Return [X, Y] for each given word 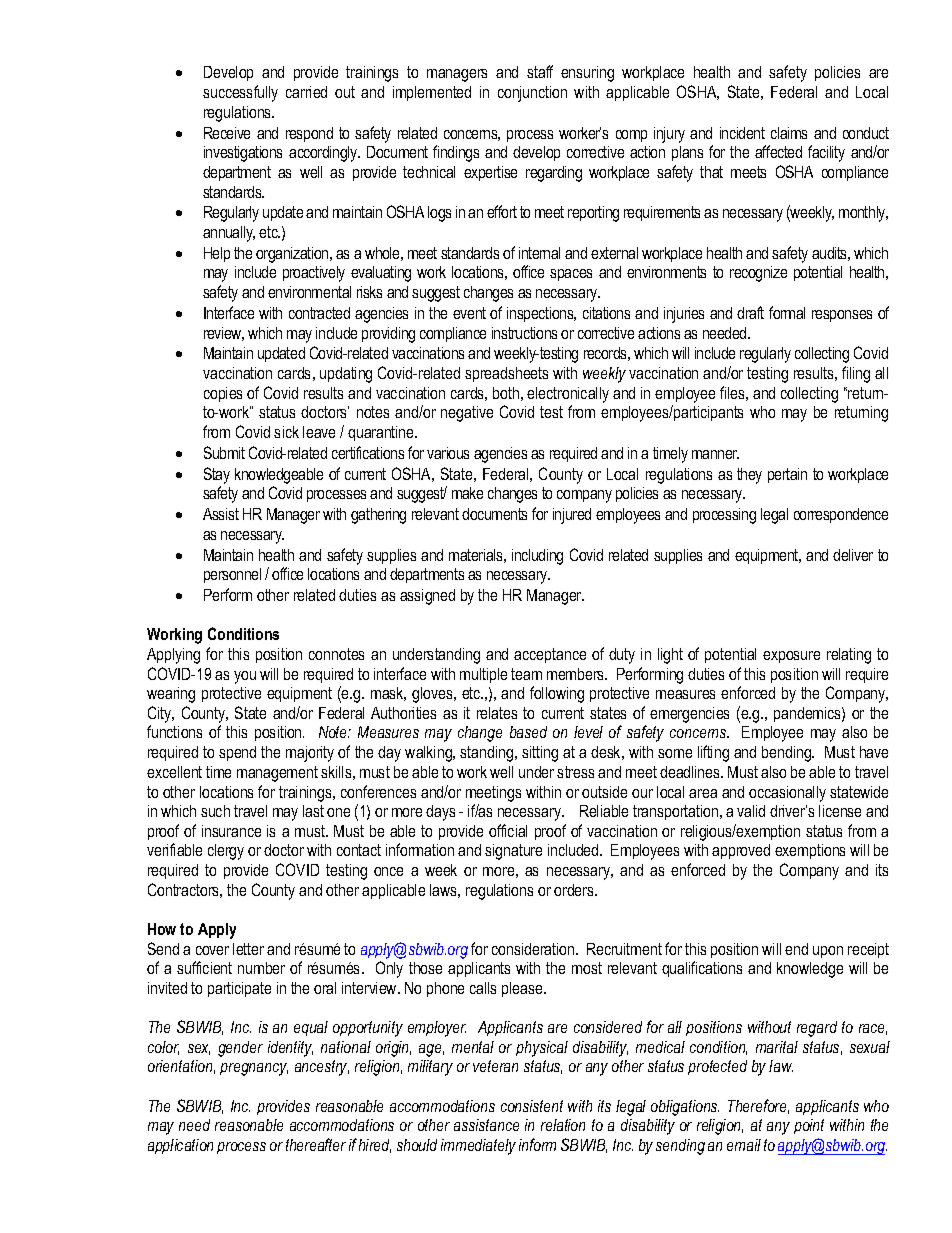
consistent [532, 1106]
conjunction [532, 94]
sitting [540, 754]
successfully [240, 93]
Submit [224, 452]
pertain [787, 475]
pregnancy [254, 1069]
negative [467, 414]
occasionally [787, 794]
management [277, 774]
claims [789, 133]
